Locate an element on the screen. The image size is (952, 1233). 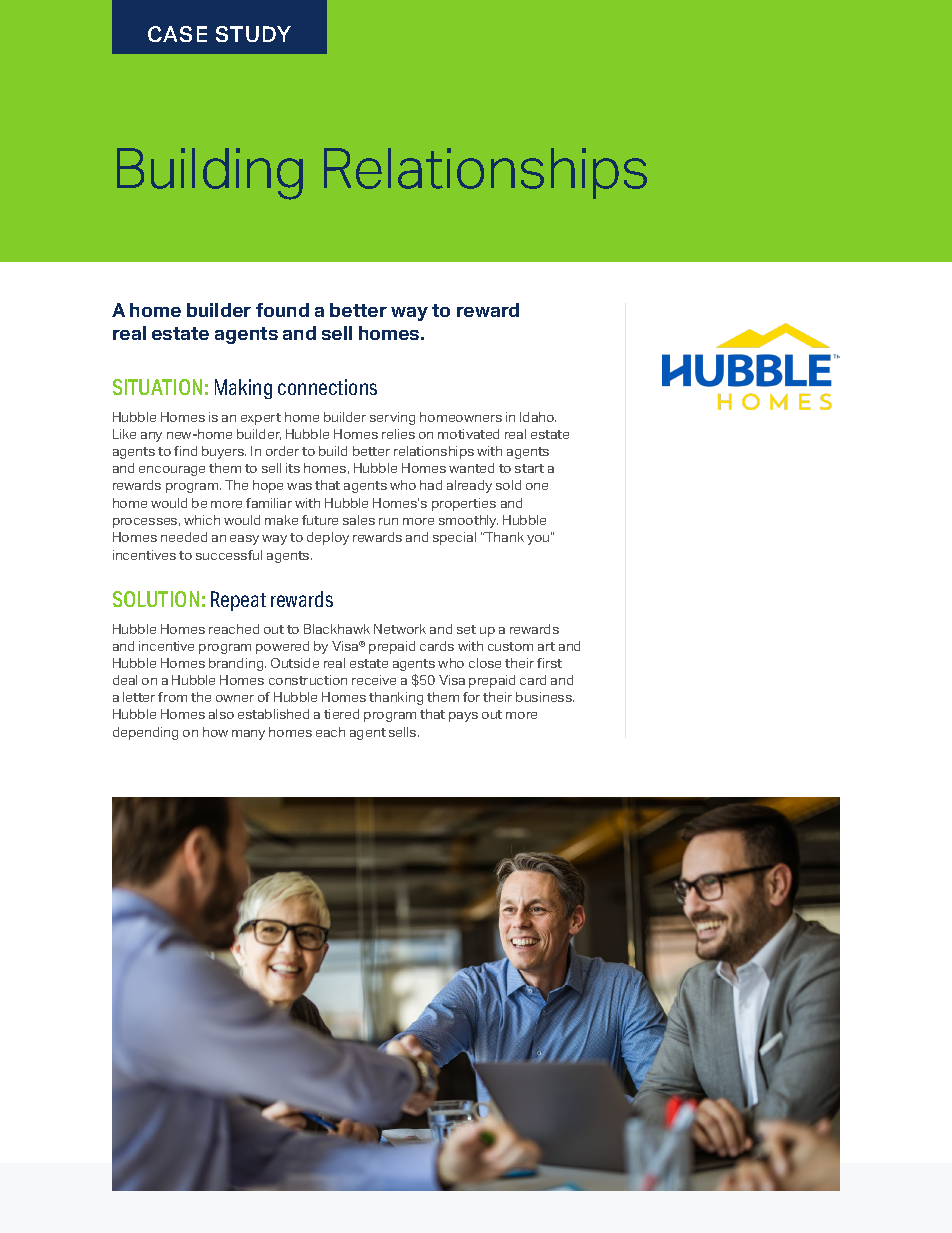
STUDY is located at coordinates (253, 34).
